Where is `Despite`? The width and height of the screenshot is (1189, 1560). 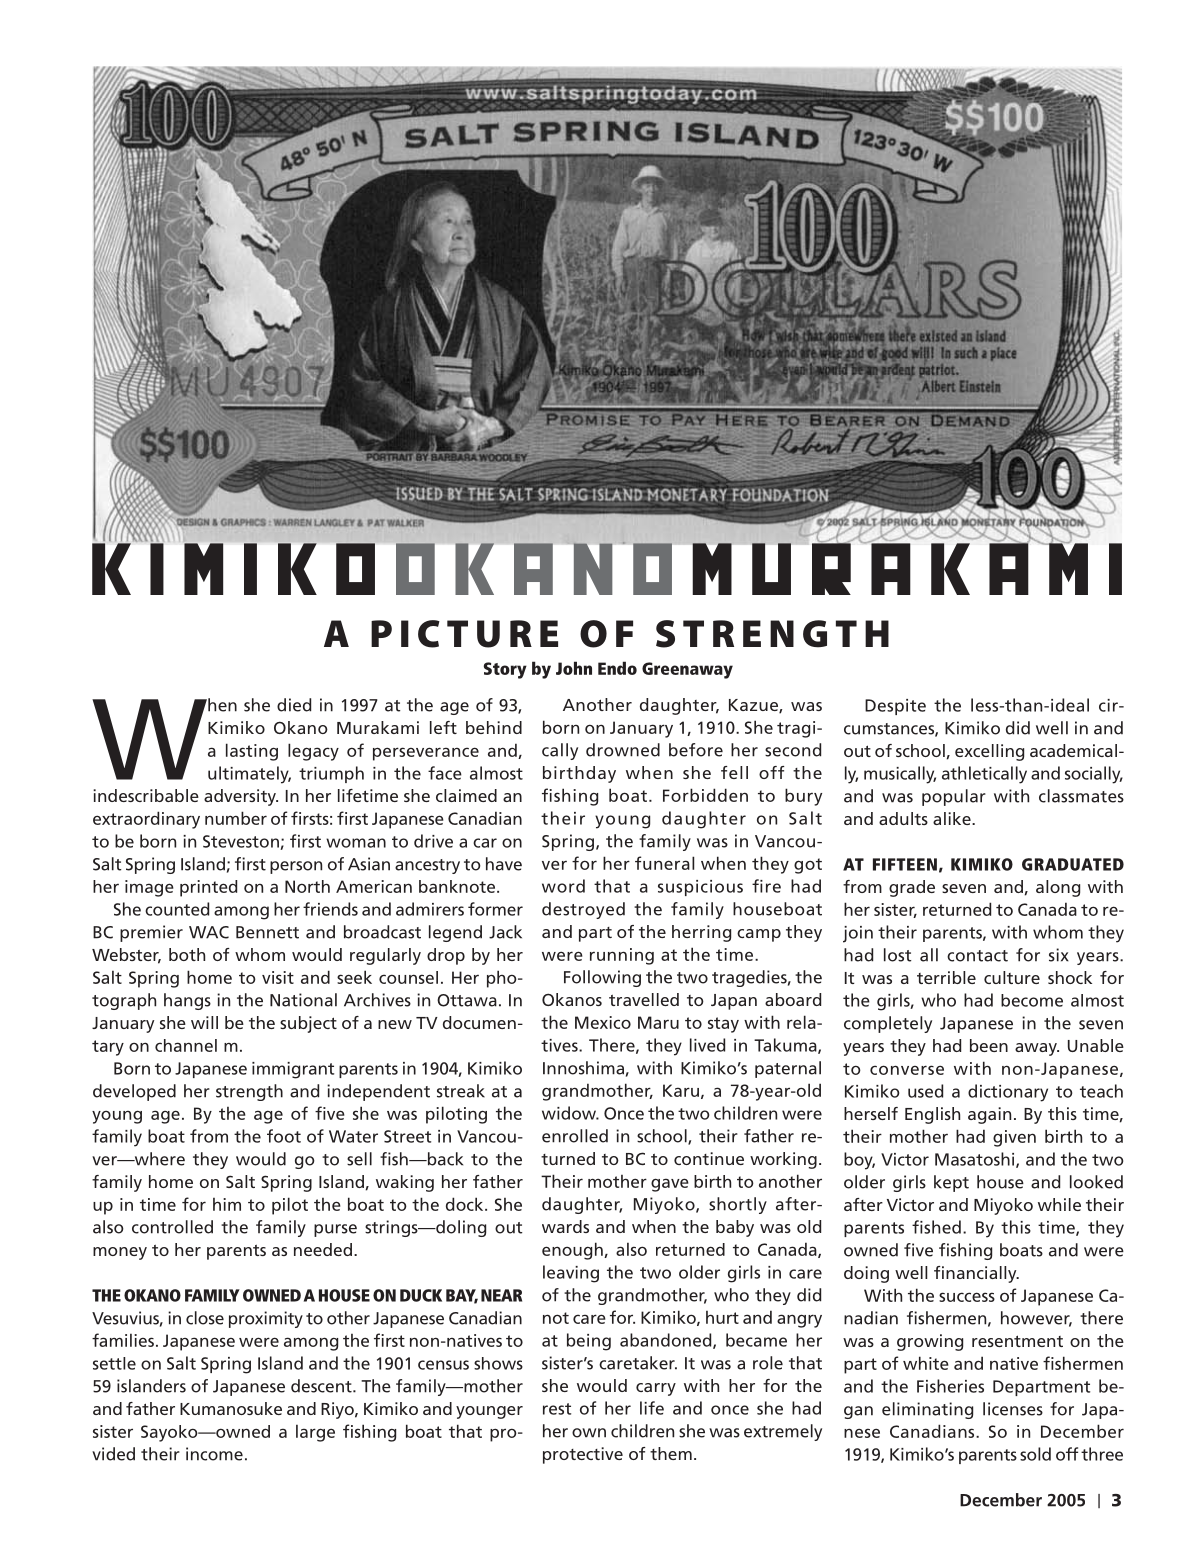 Despite is located at coordinates (895, 707).
